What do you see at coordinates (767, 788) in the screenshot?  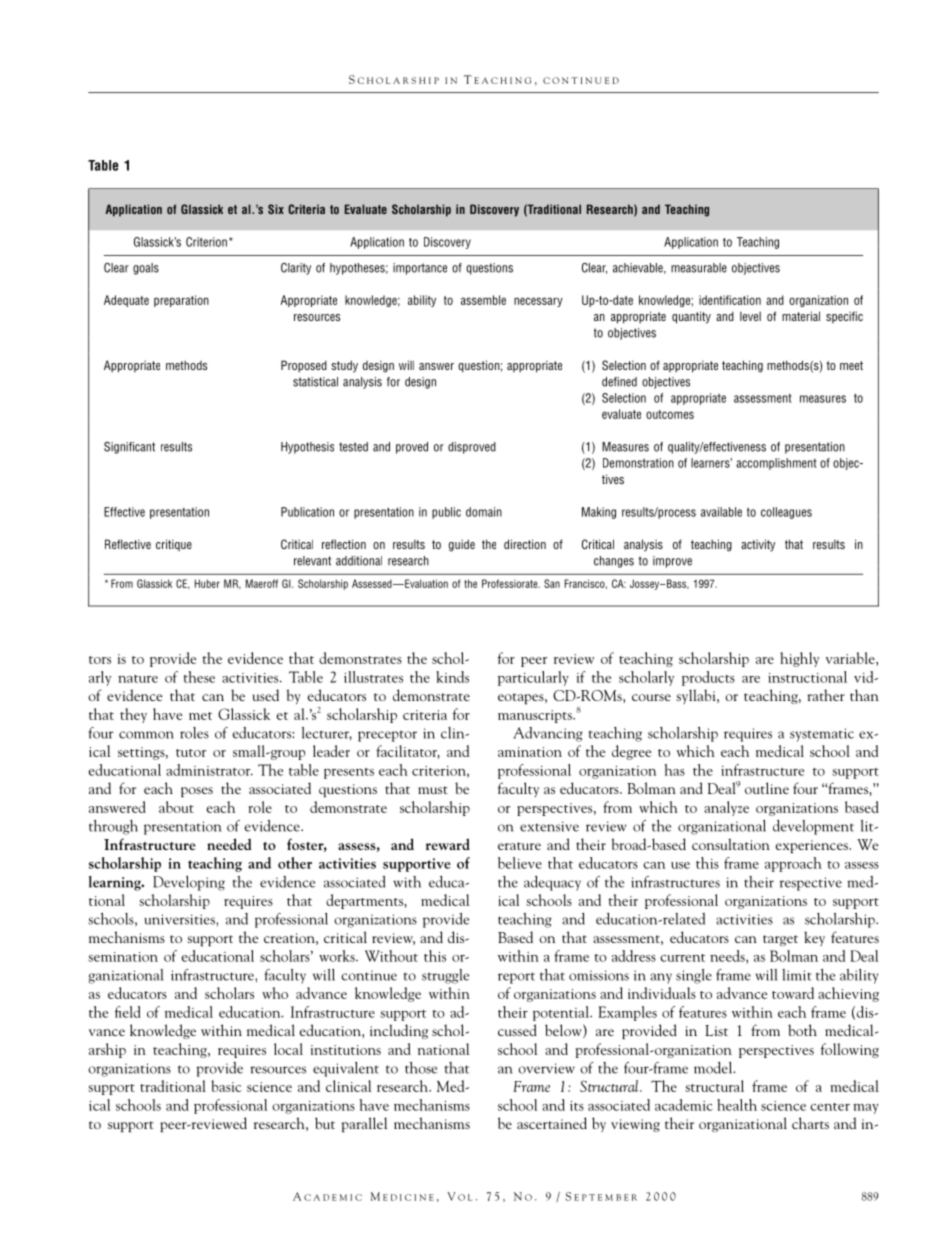 I see `outline` at bounding box center [767, 788].
